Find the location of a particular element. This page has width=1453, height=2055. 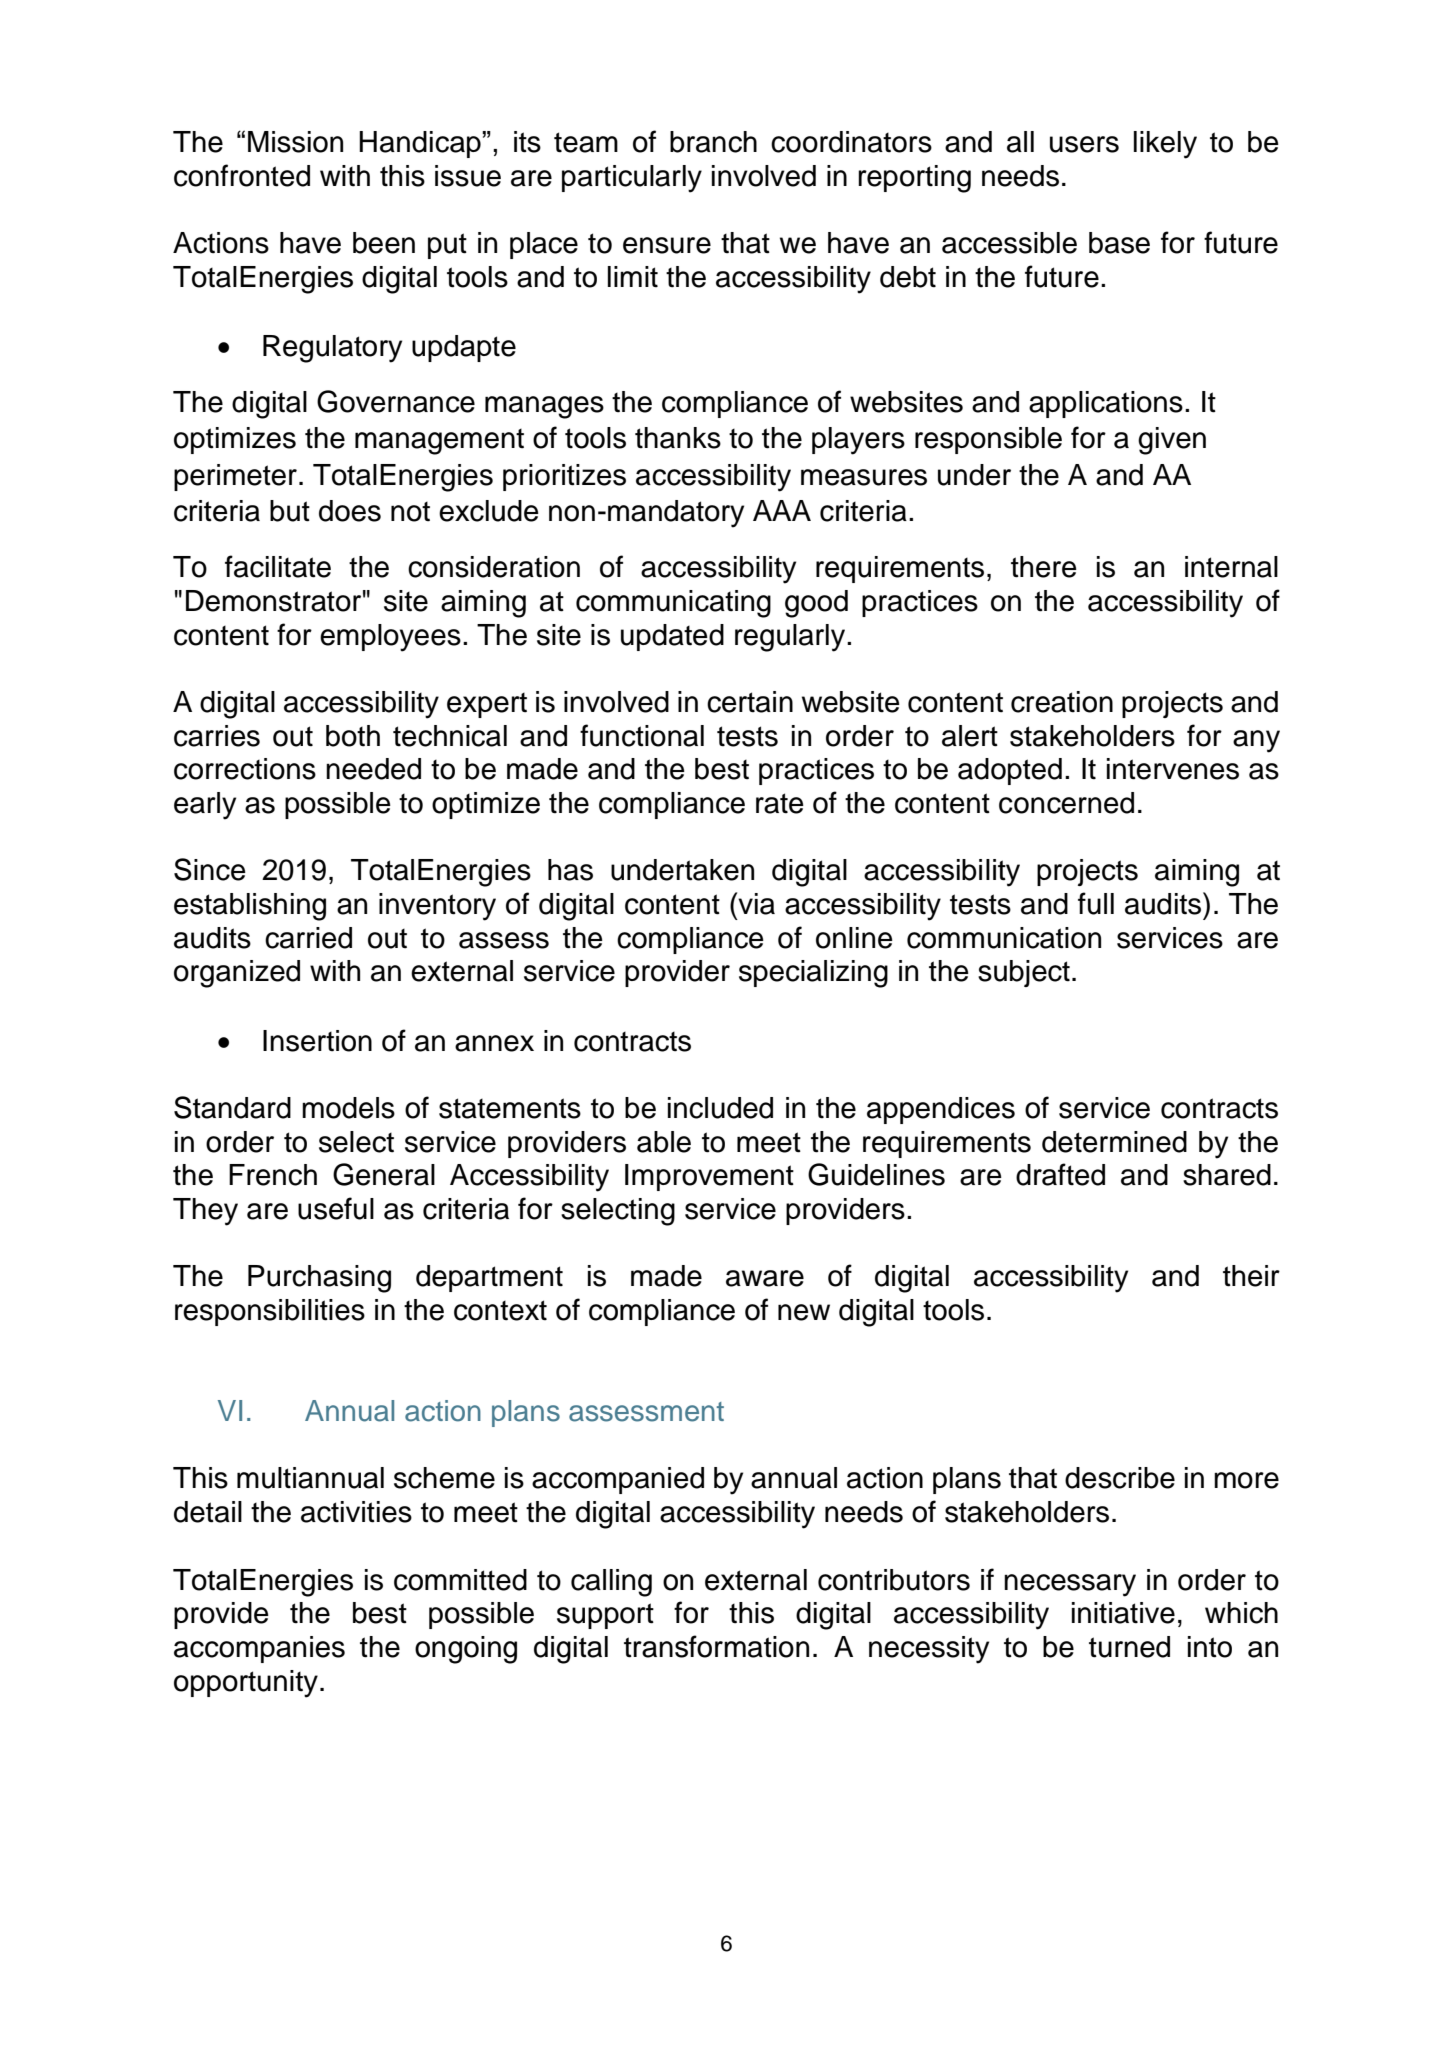

Mission is located at coordinates (295, 142).
